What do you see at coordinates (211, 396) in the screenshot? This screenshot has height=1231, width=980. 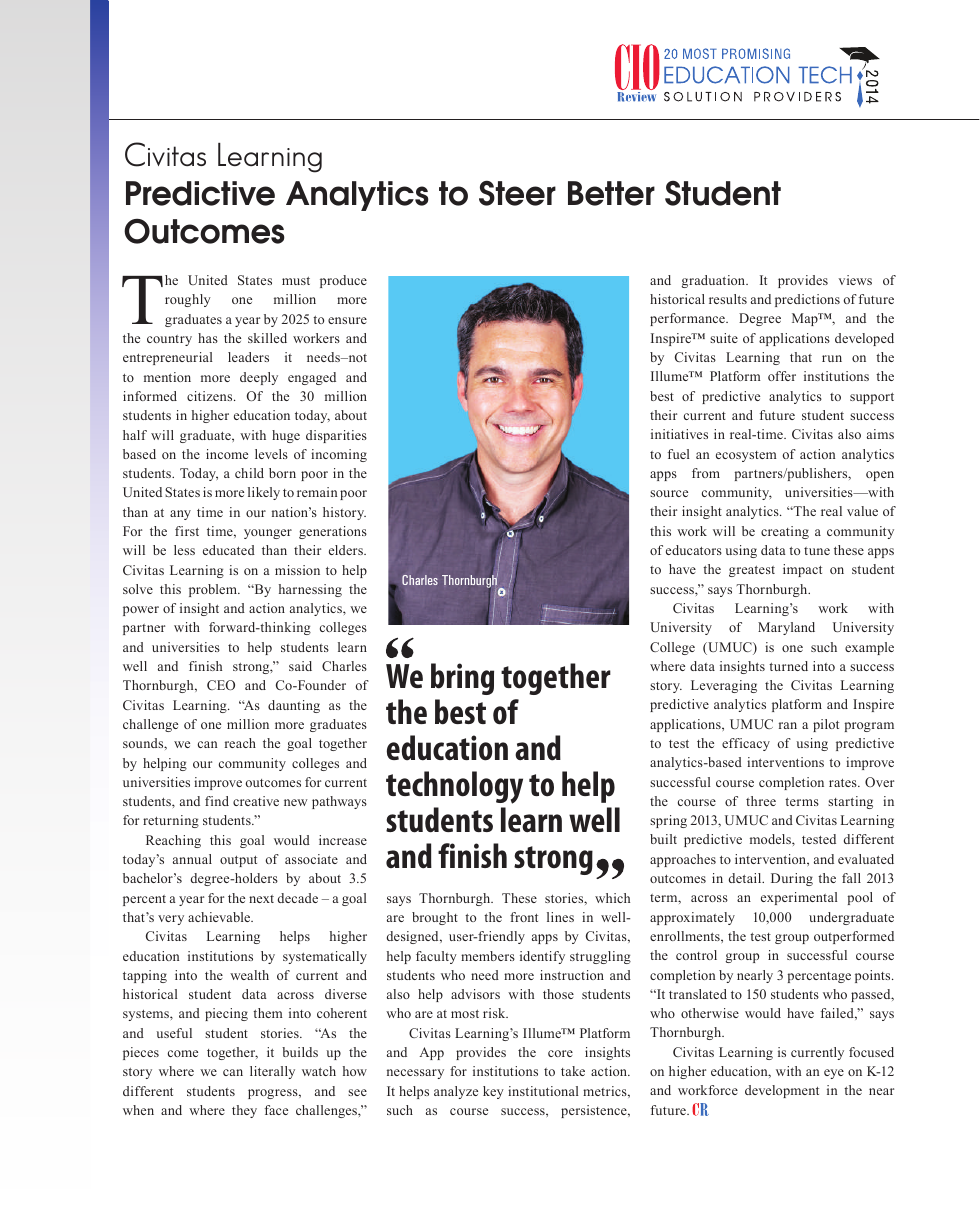 I see `citizens` at bounding box center [211, 396].
